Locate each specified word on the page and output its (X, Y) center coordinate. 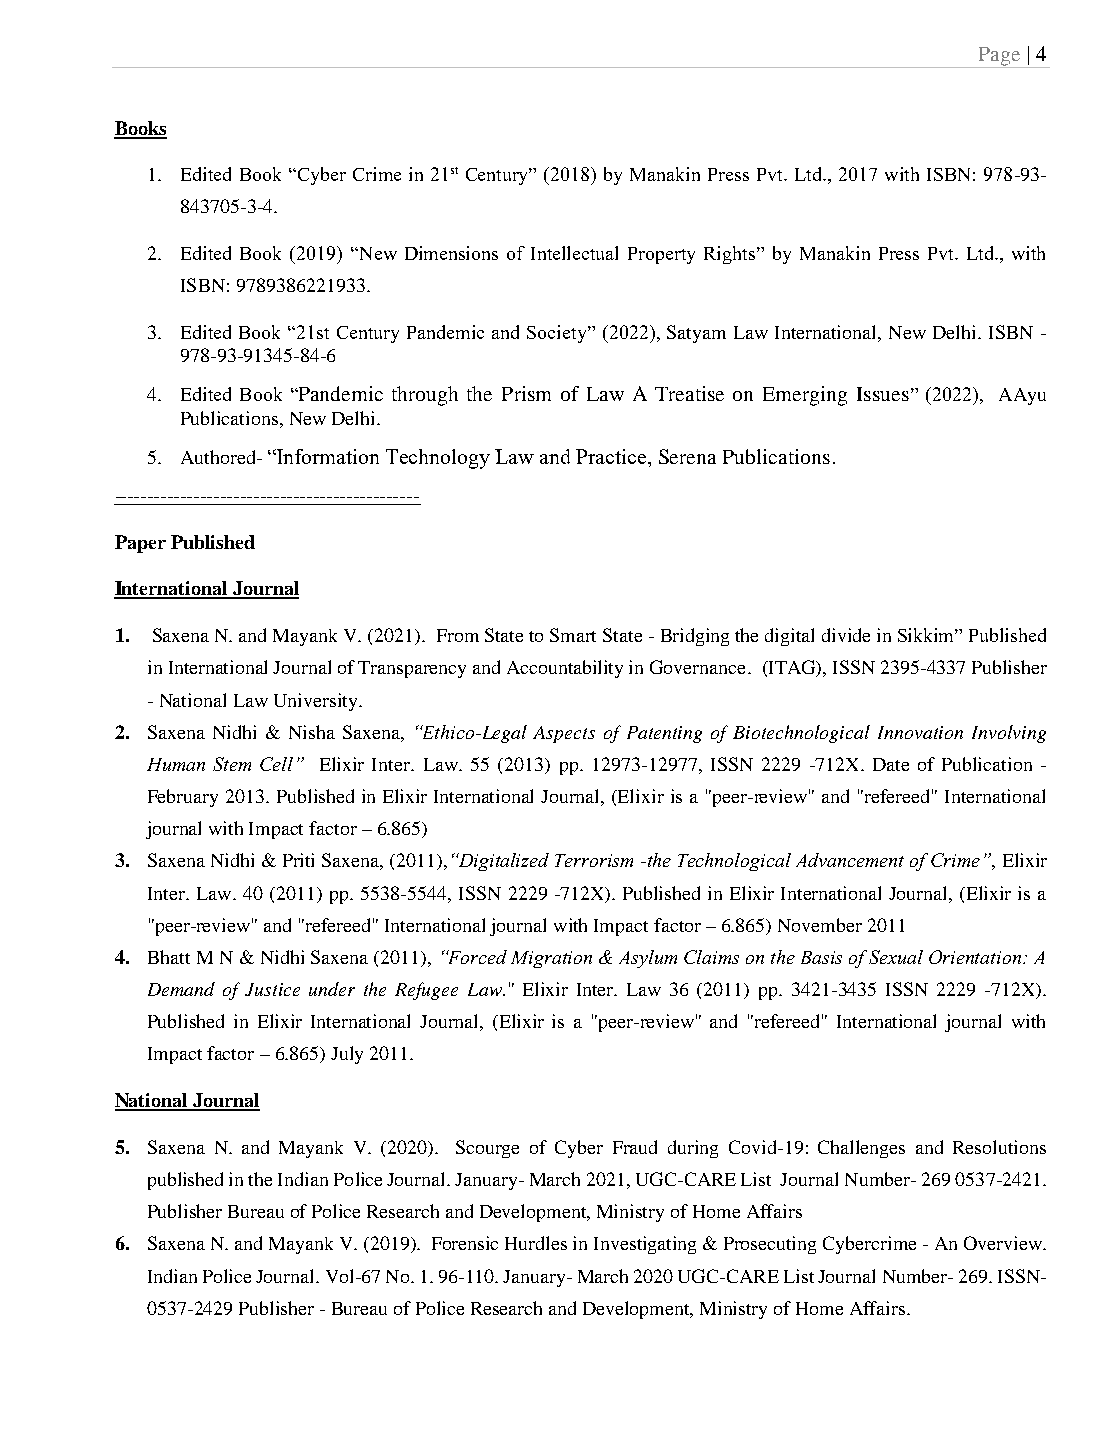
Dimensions (451, 253)
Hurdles (536, 1243)
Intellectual (574, 253)
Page (999, 57)
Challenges (861, 1149)
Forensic (465, 1243)
